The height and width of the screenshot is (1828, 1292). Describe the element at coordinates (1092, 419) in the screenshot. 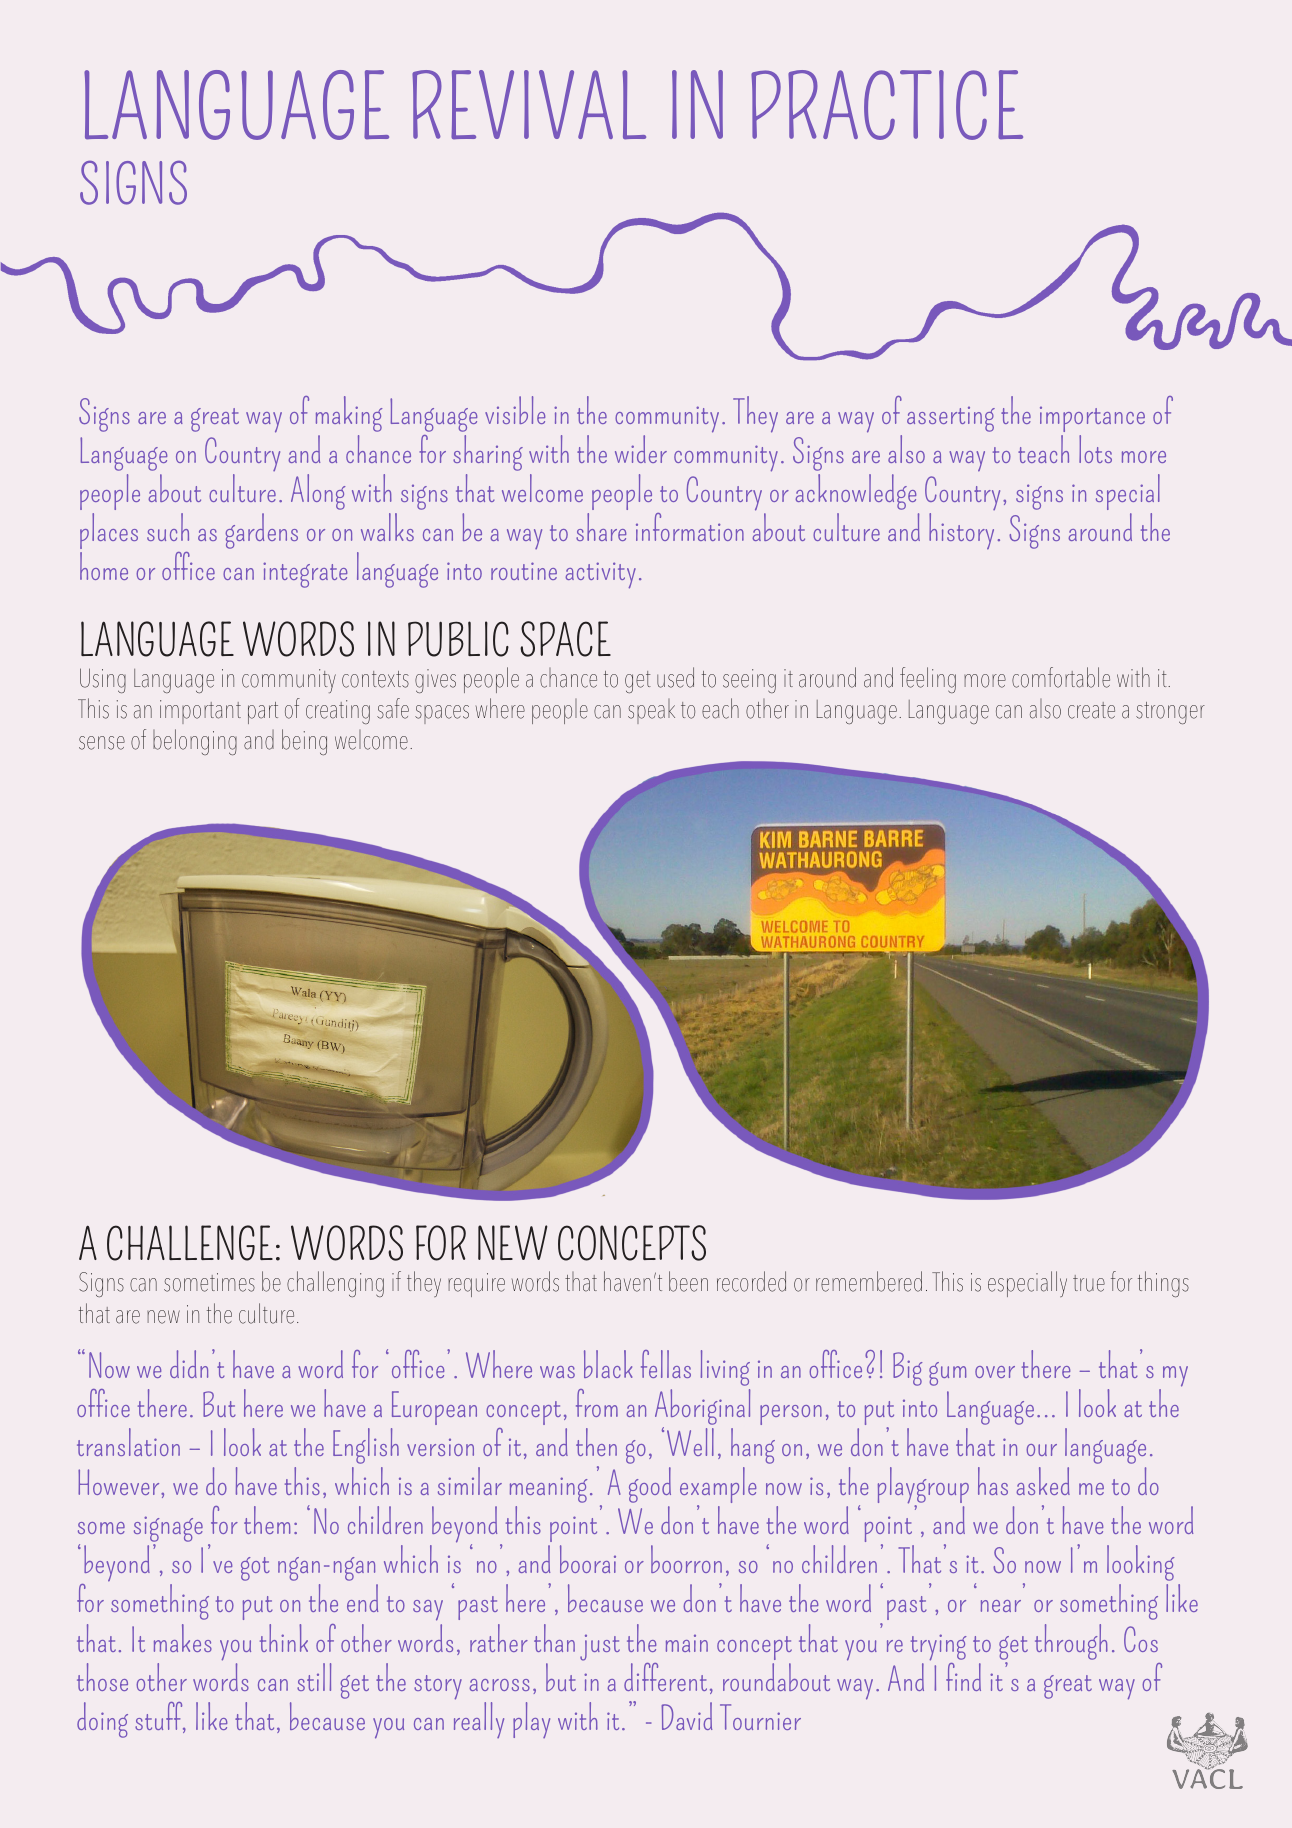

I see `importance` at that location.
